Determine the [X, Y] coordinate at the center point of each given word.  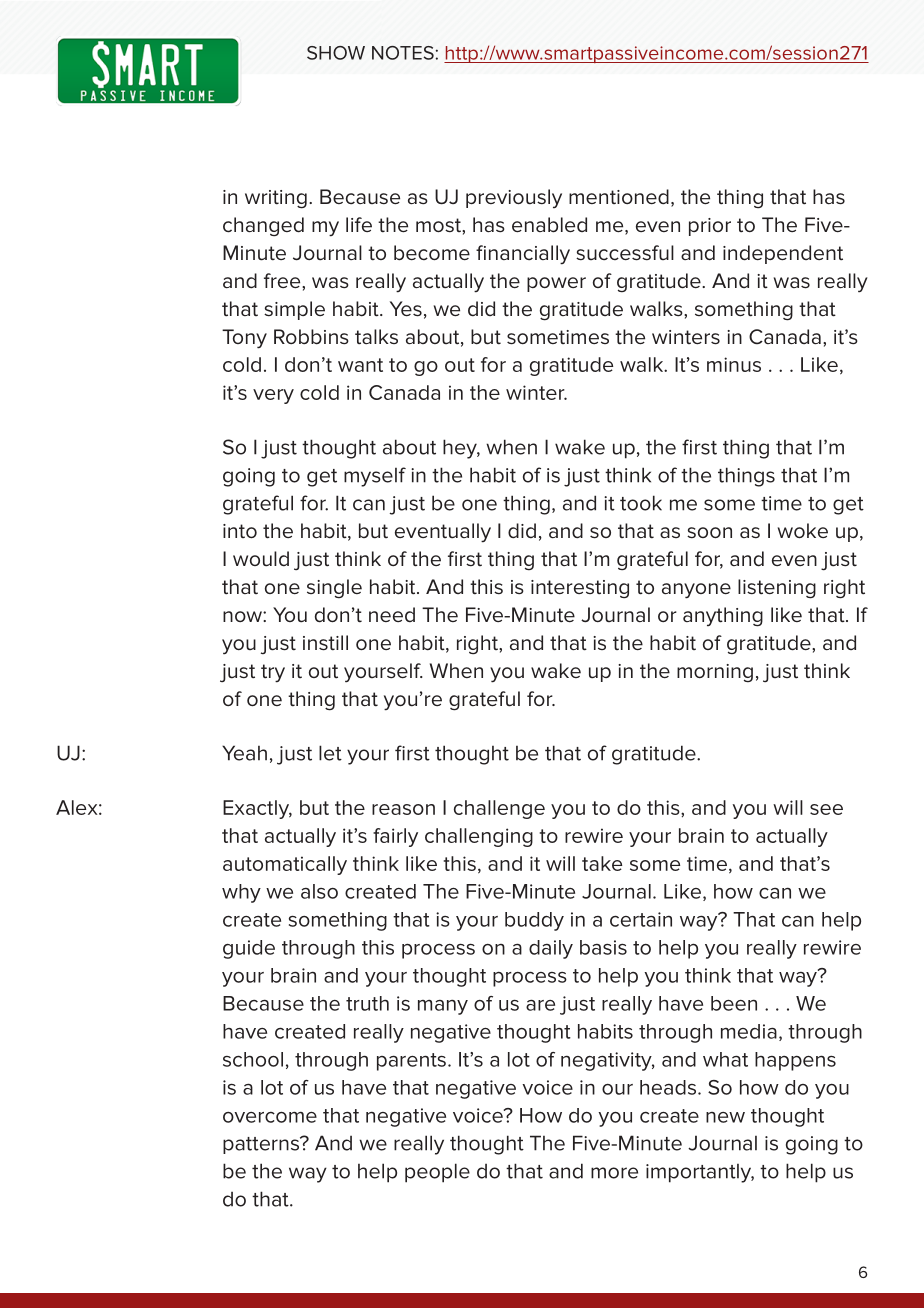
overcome [270, 1117]
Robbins [311, 337]
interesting [580, 589]
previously [514, 198]
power [556, 284]
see [826, 809]
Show [336, 53]
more [614, 1173]
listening [777, 589]
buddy [534, 921]
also [319, 891]
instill [325, 643]
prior [710, 227]
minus [734, 364]
